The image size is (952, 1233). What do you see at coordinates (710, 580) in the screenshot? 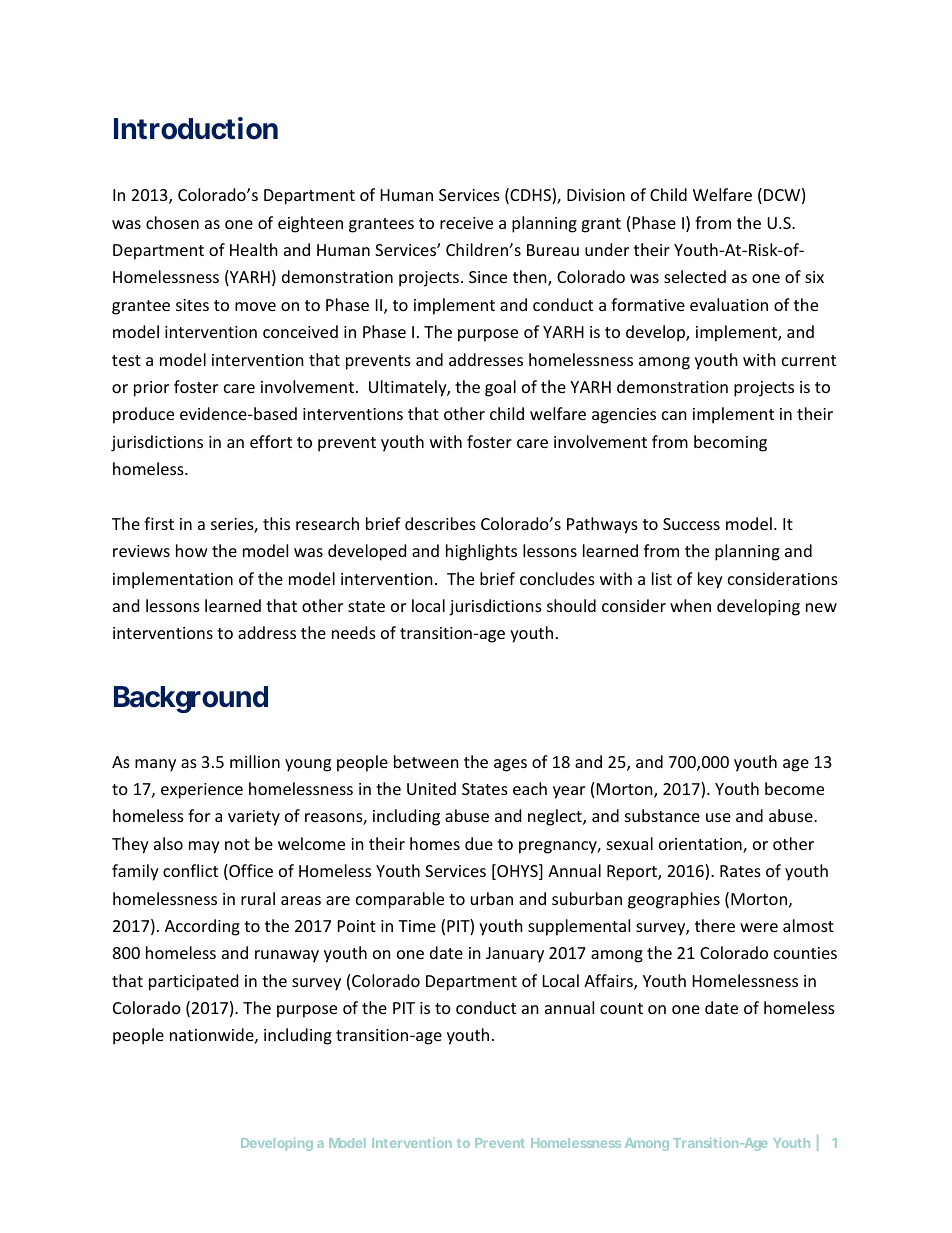
I see `key` at bounding box center [710, 580].
